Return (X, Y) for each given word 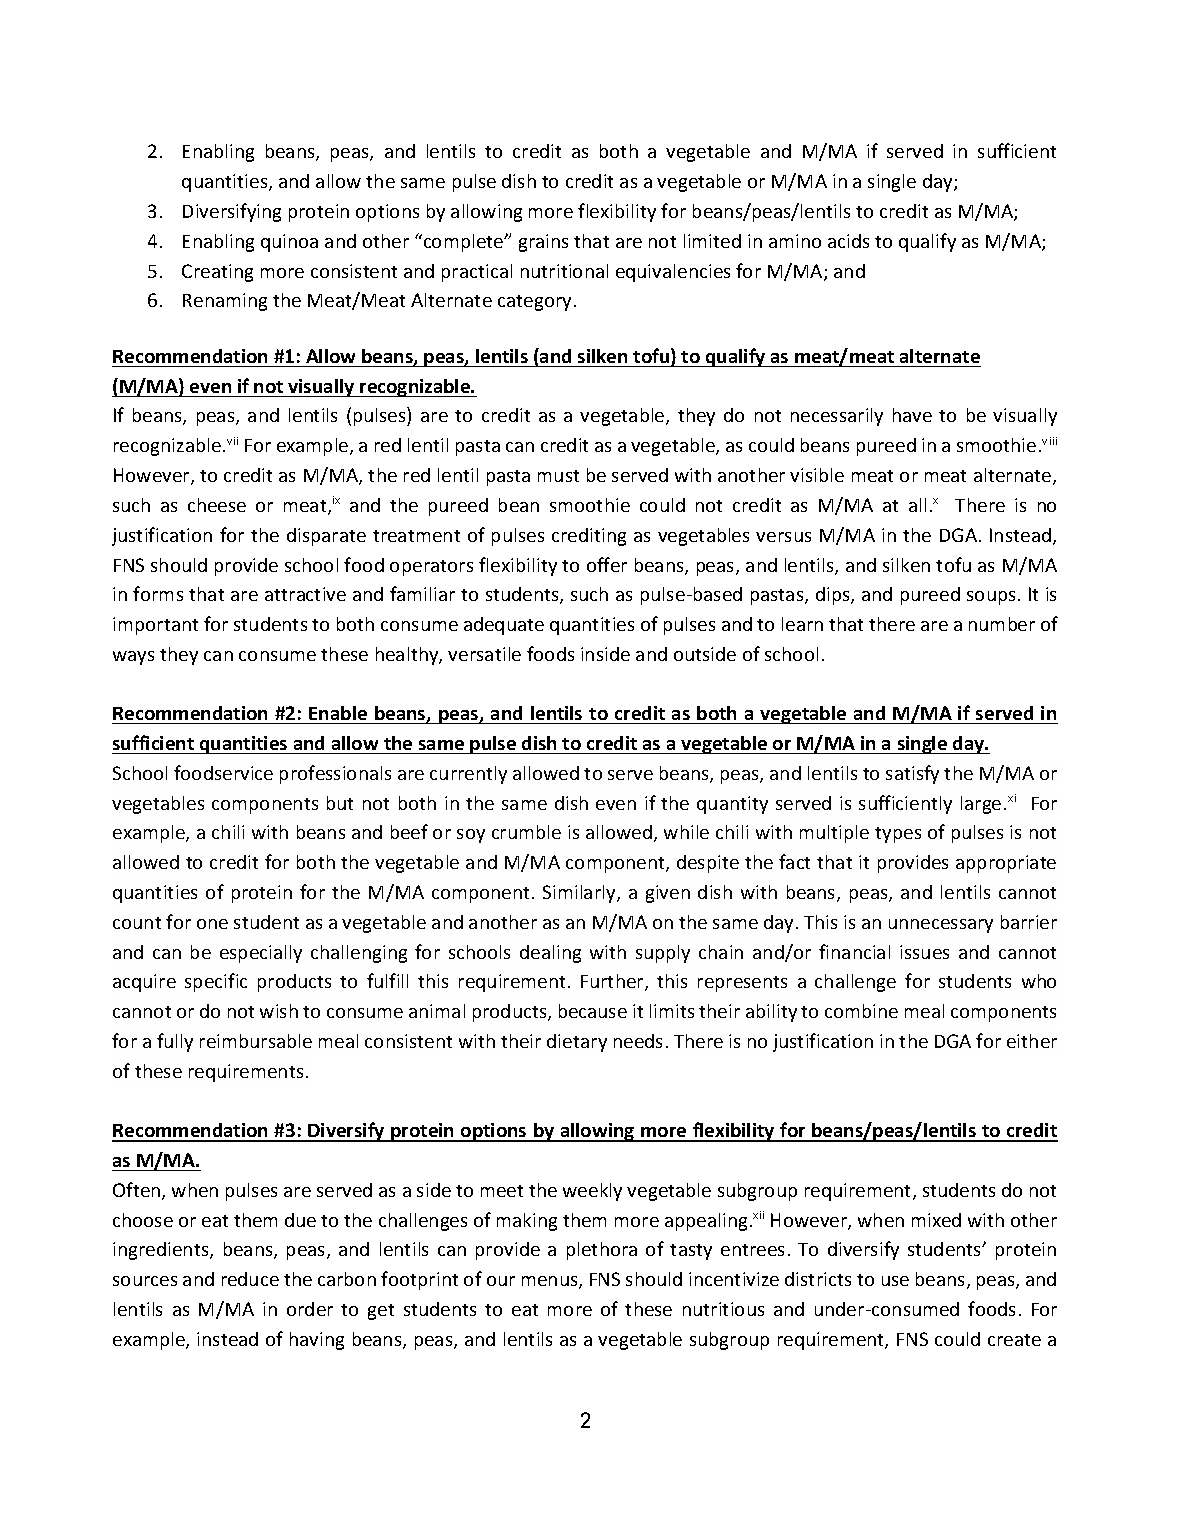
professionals (335, 774)
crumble (526, 832)
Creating (217, 273)
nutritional (564, 271)
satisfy (912, 774)
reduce (250, 1279)
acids (848, 241)
